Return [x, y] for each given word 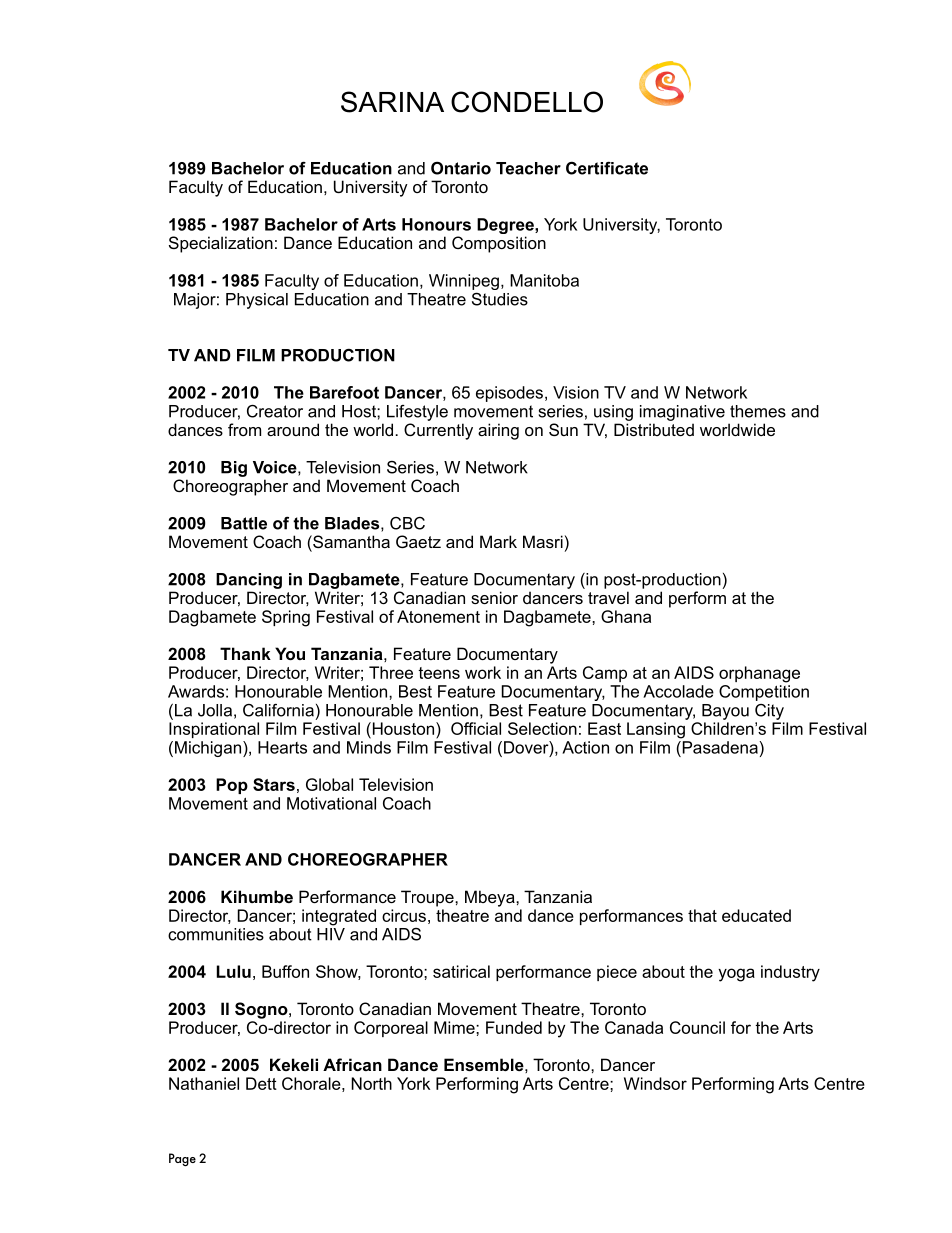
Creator [275, 411]
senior [494, 597]
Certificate [607, 168]
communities [216, 934]
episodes [509, 394]
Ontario [461, 168]
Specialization [221, 244]
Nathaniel [204, 1083]
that [702, 915]
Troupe [428, 898]
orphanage [759, 674]
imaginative [682, 413]
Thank [245, 653]
